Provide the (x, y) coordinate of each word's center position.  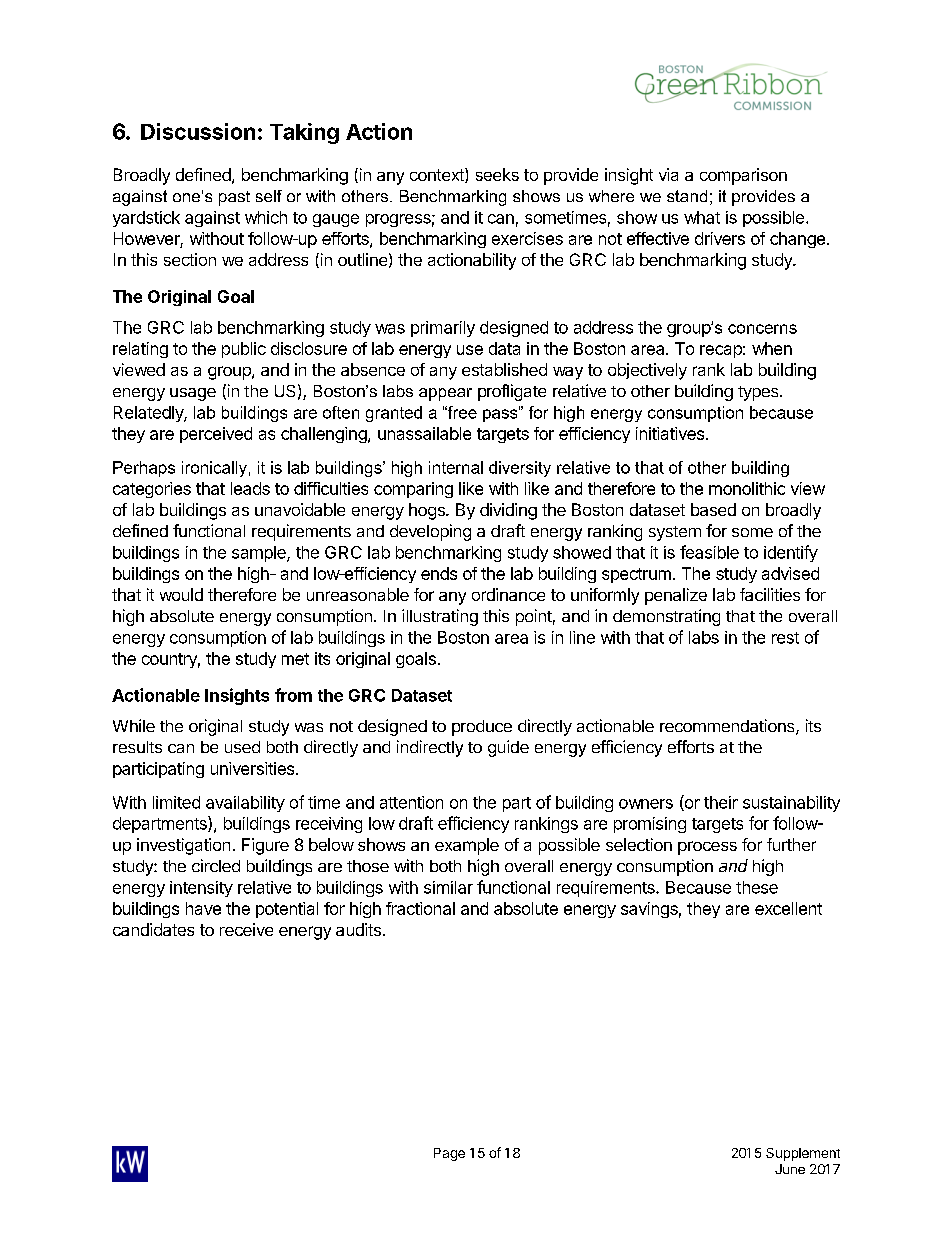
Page (449, 1154)
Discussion (198, 131)
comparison (743, 176)
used (242, 747)
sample (260, 554)
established (504, 369)
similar (448, 887)
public (244, 350)
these (757, 887)
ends (439, 573)
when (772, 348)
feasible (709, 552)
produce (482, 728)
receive (246, 929)
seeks (497, 174)
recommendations (728, 727)
